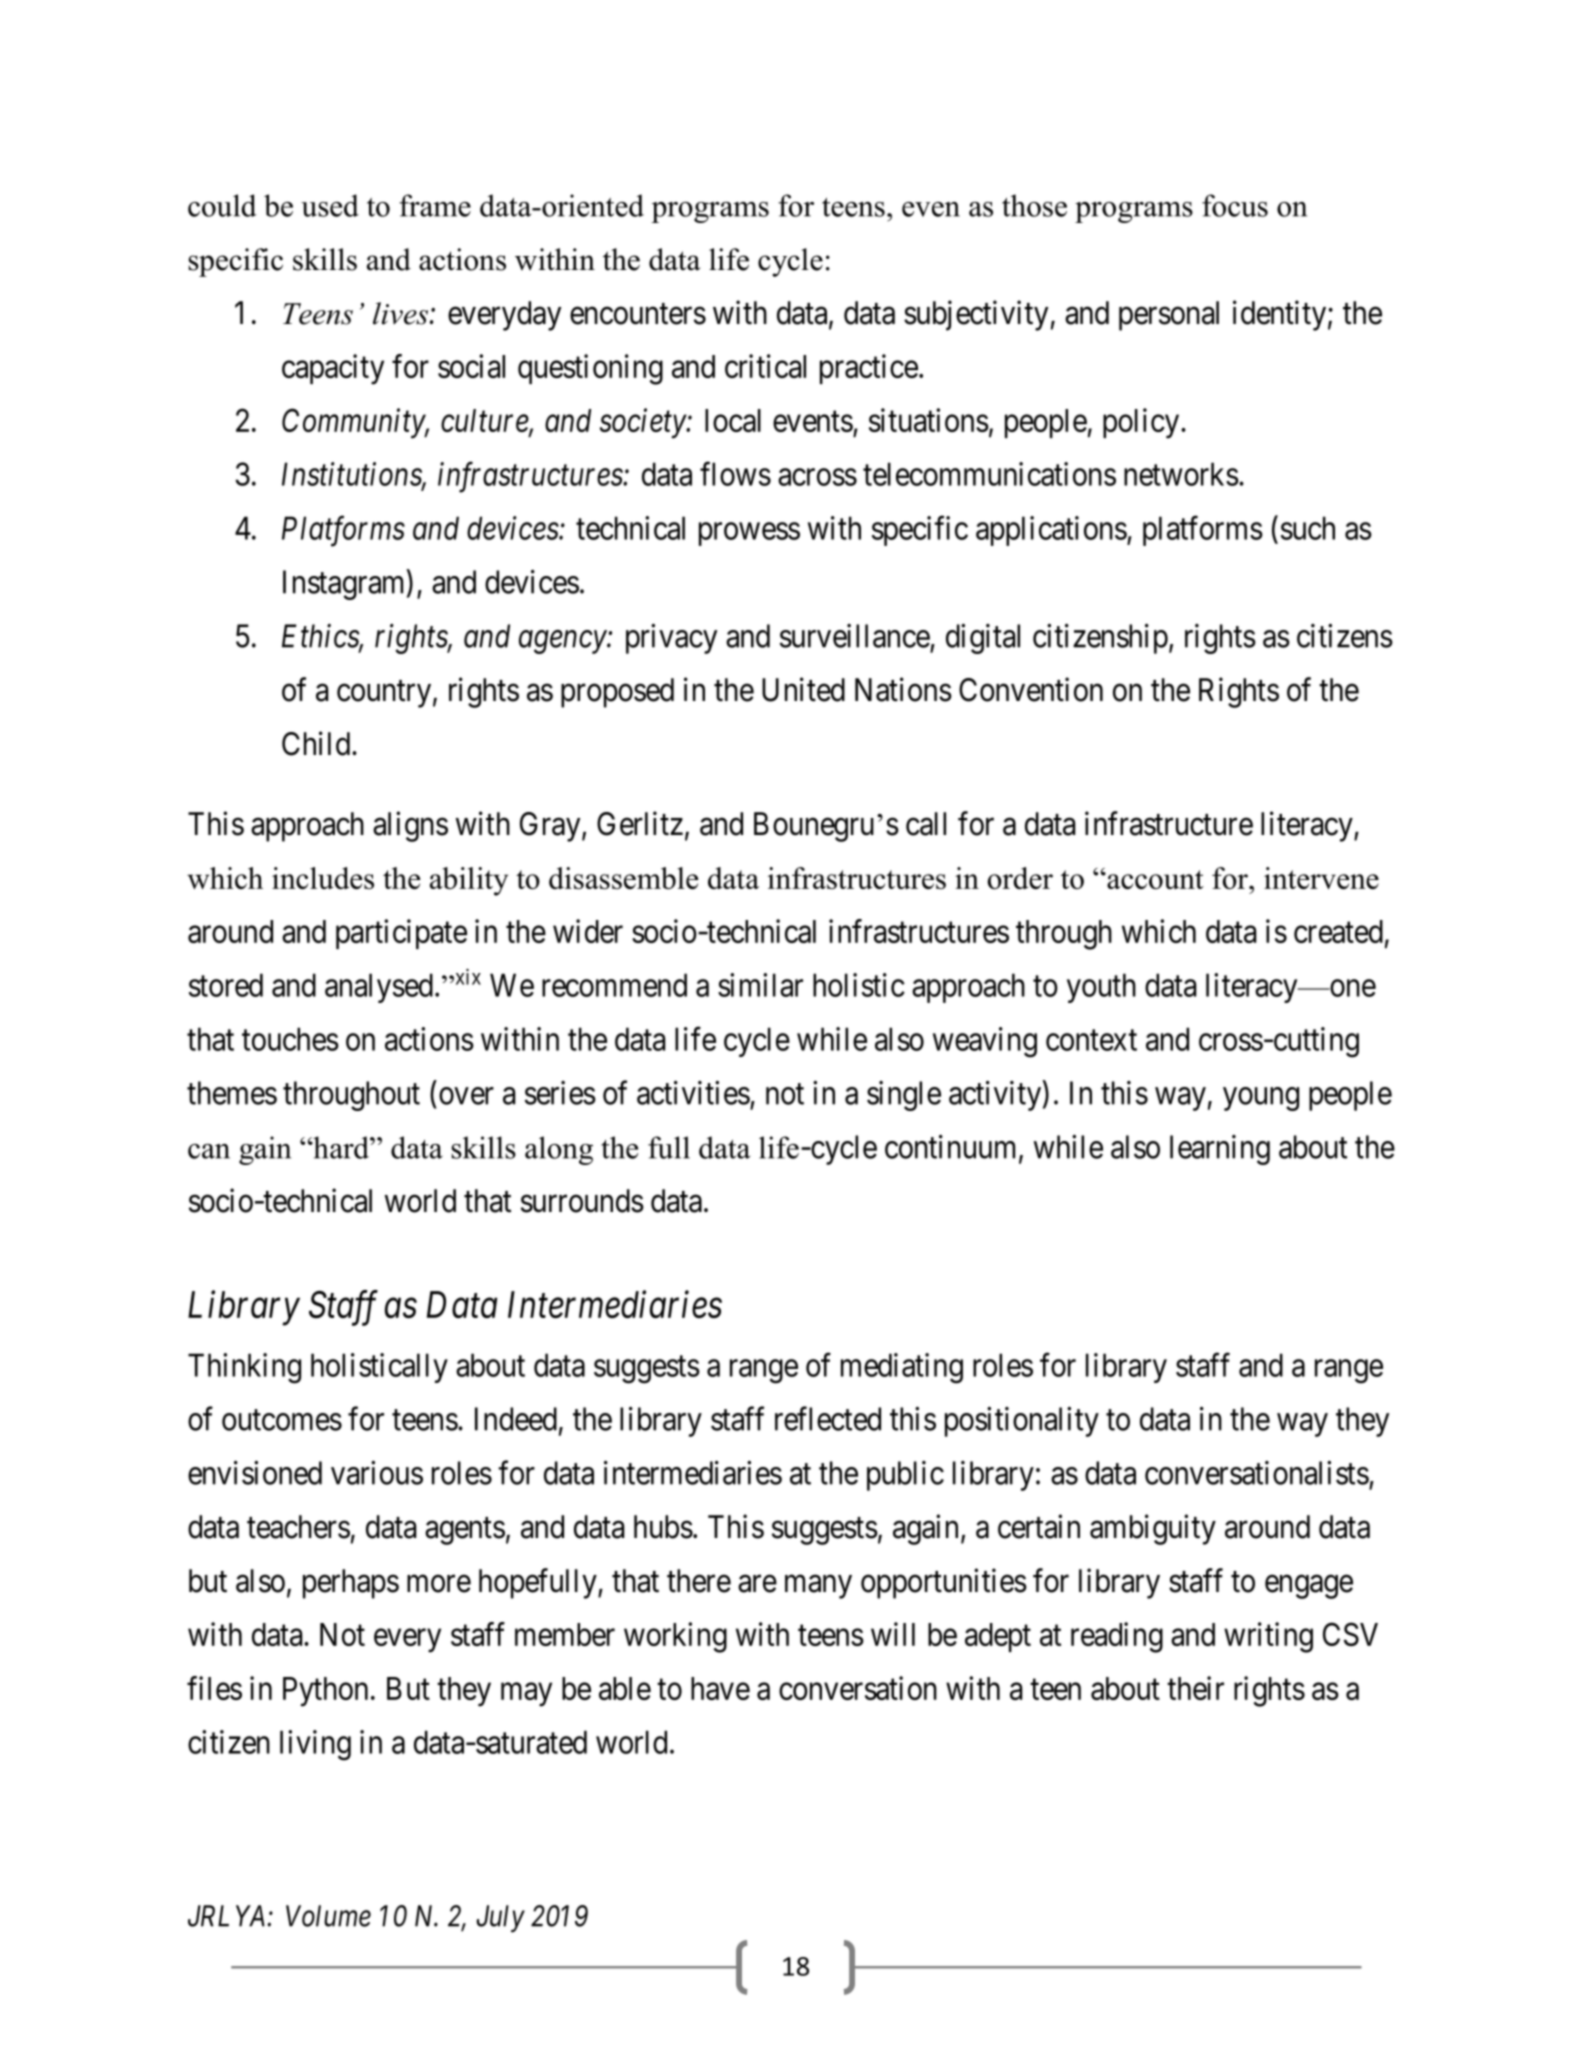 This document has height=2061, width=1592. Describe the element at coordinates (330, 205) in the document. I see `used` at that location.
